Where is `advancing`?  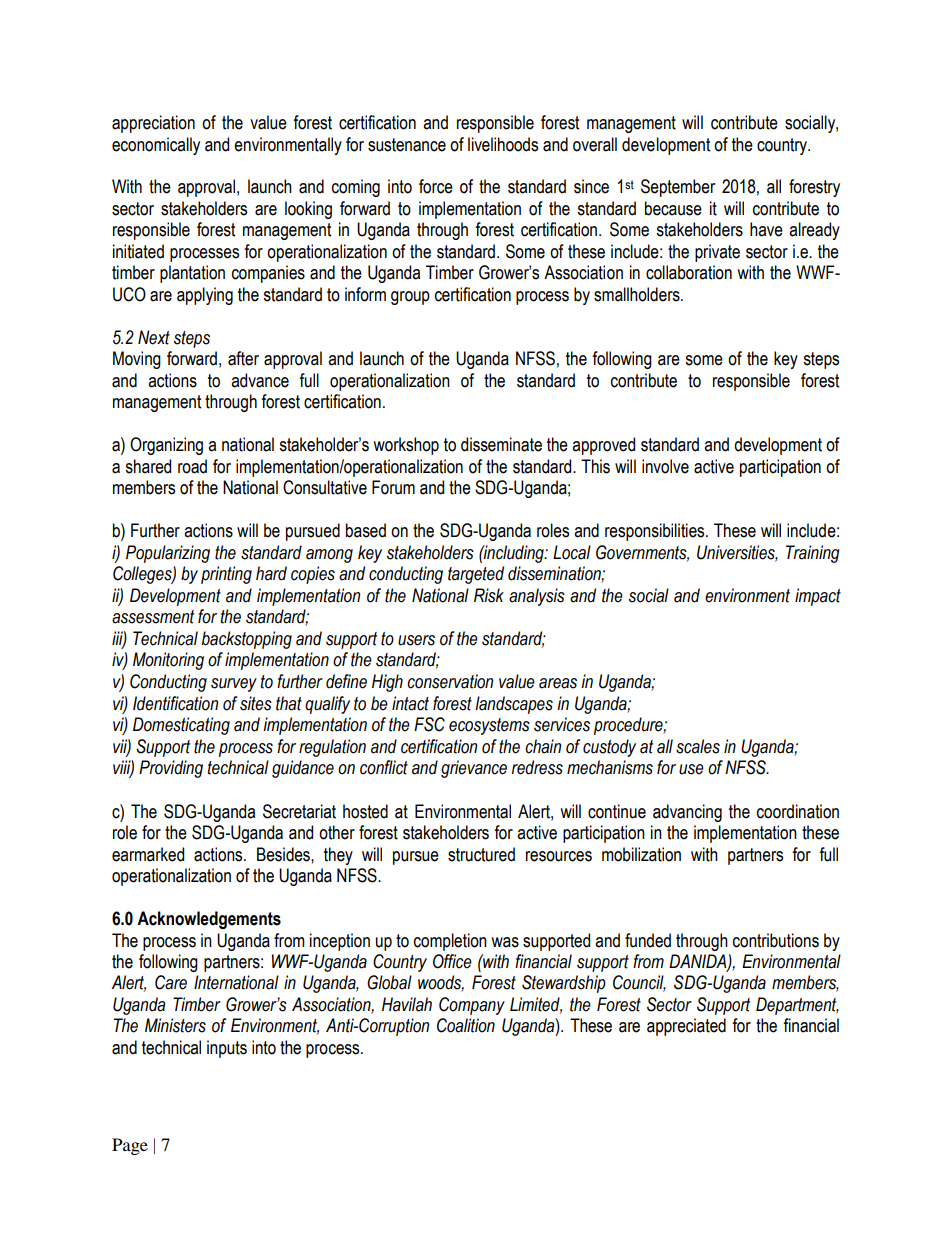
advancing is located at coordinates (687, 813).
